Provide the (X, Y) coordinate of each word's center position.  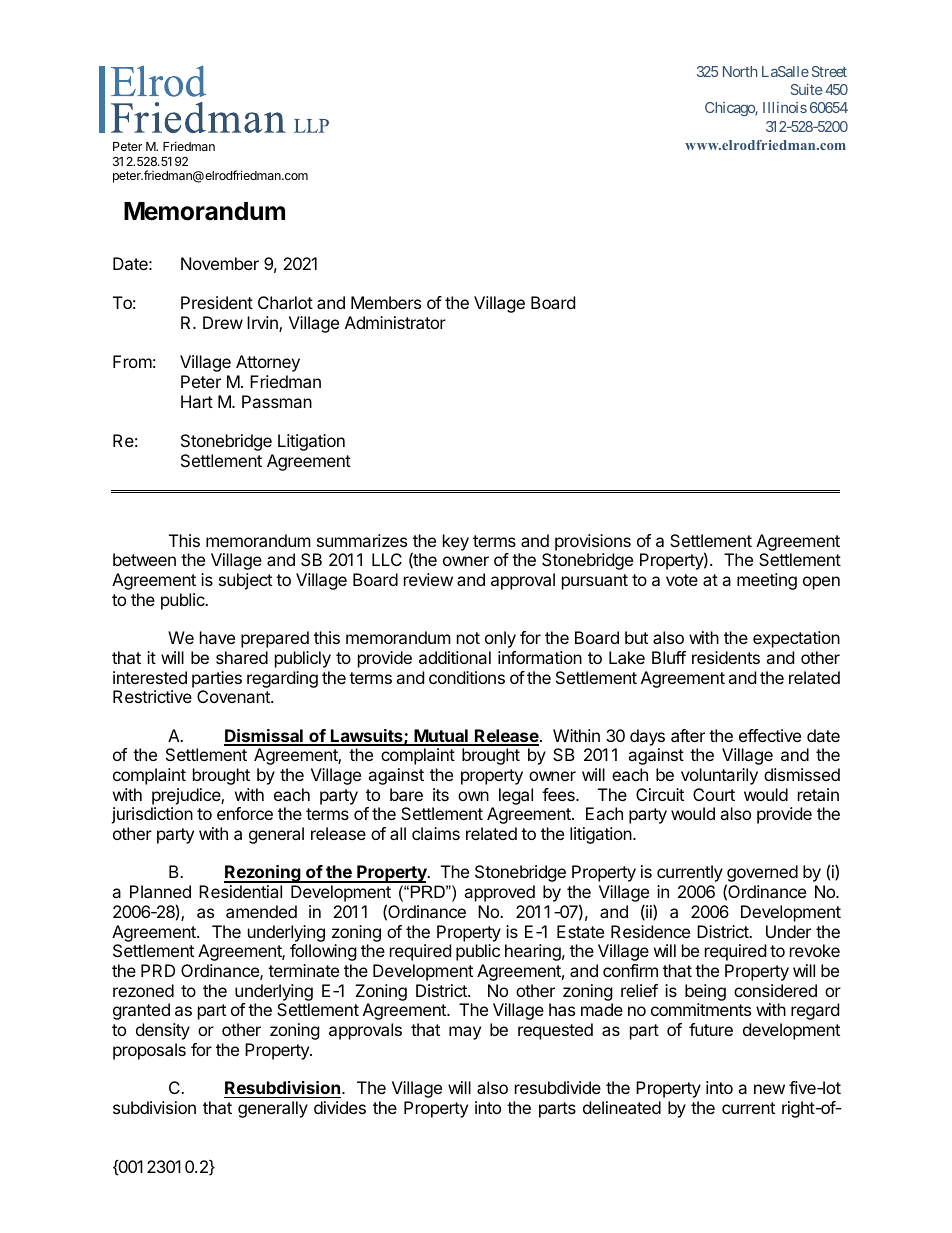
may (465, 1033)
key (456, 542)
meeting (767, 581)
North (740, 71)
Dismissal (264, 737)
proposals (149, 1051)
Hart (197, 401)
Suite (806, 89)
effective (770, 735)
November (220, 263)
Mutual (441, 737)
